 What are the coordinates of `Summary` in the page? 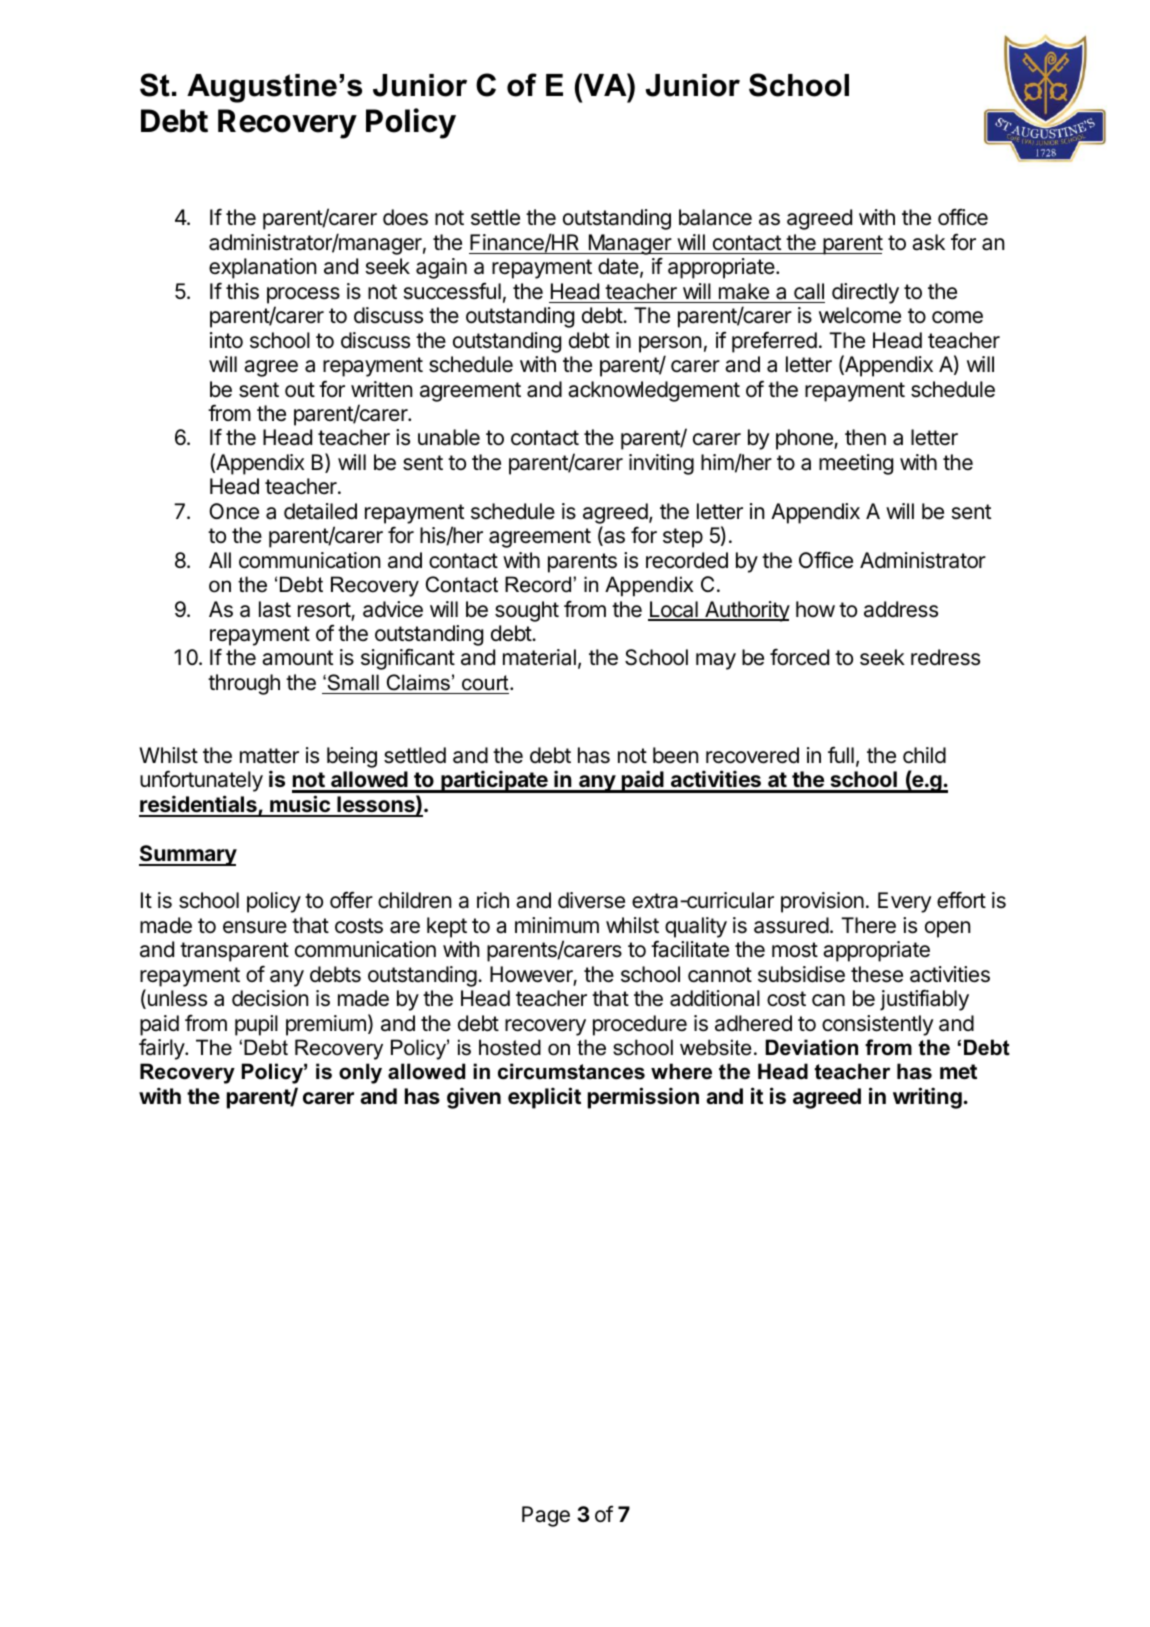 It's located at (188, 855).
